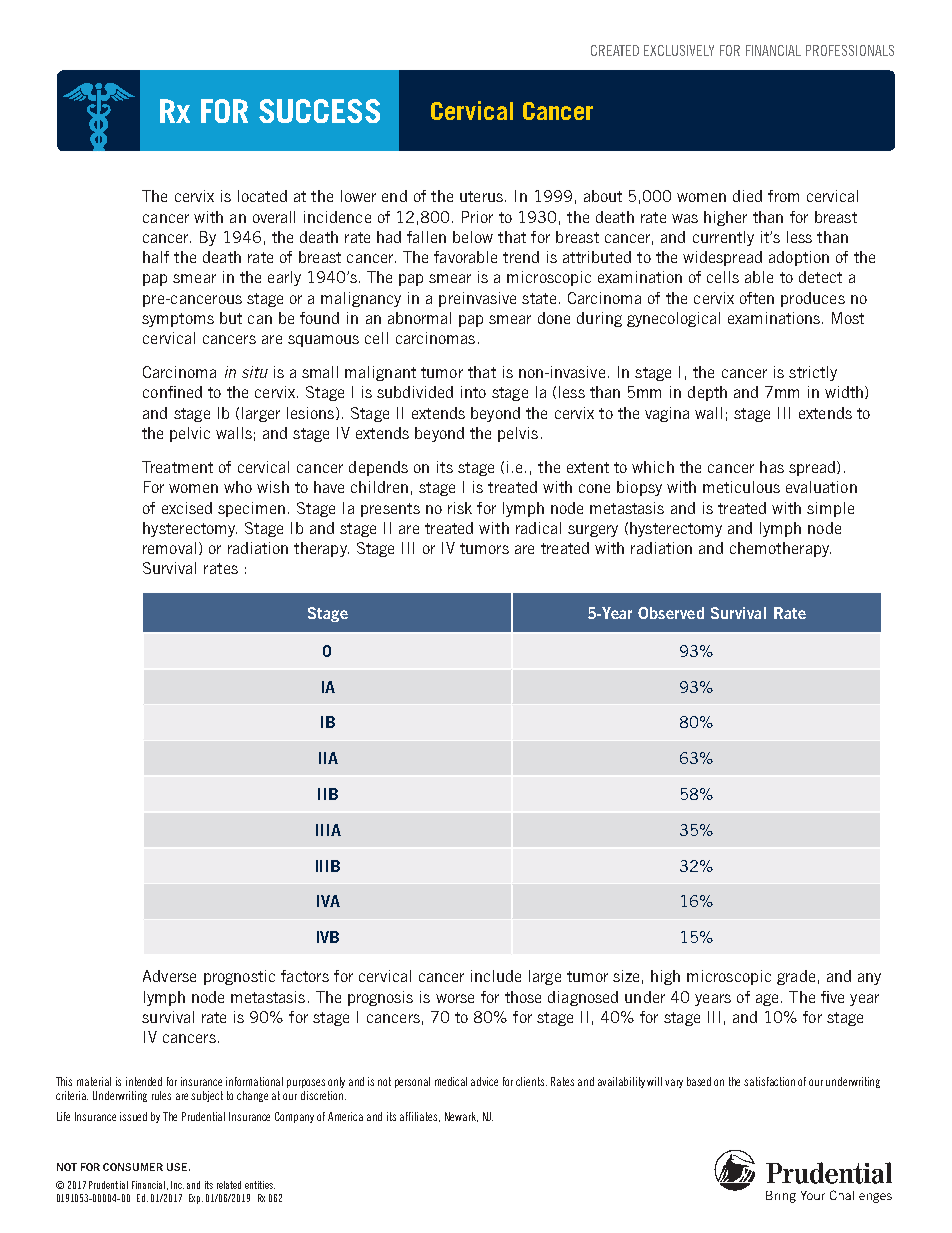  Describe the element at coordinates (538, 528) in the screenshot. I see `radical` at that location.
